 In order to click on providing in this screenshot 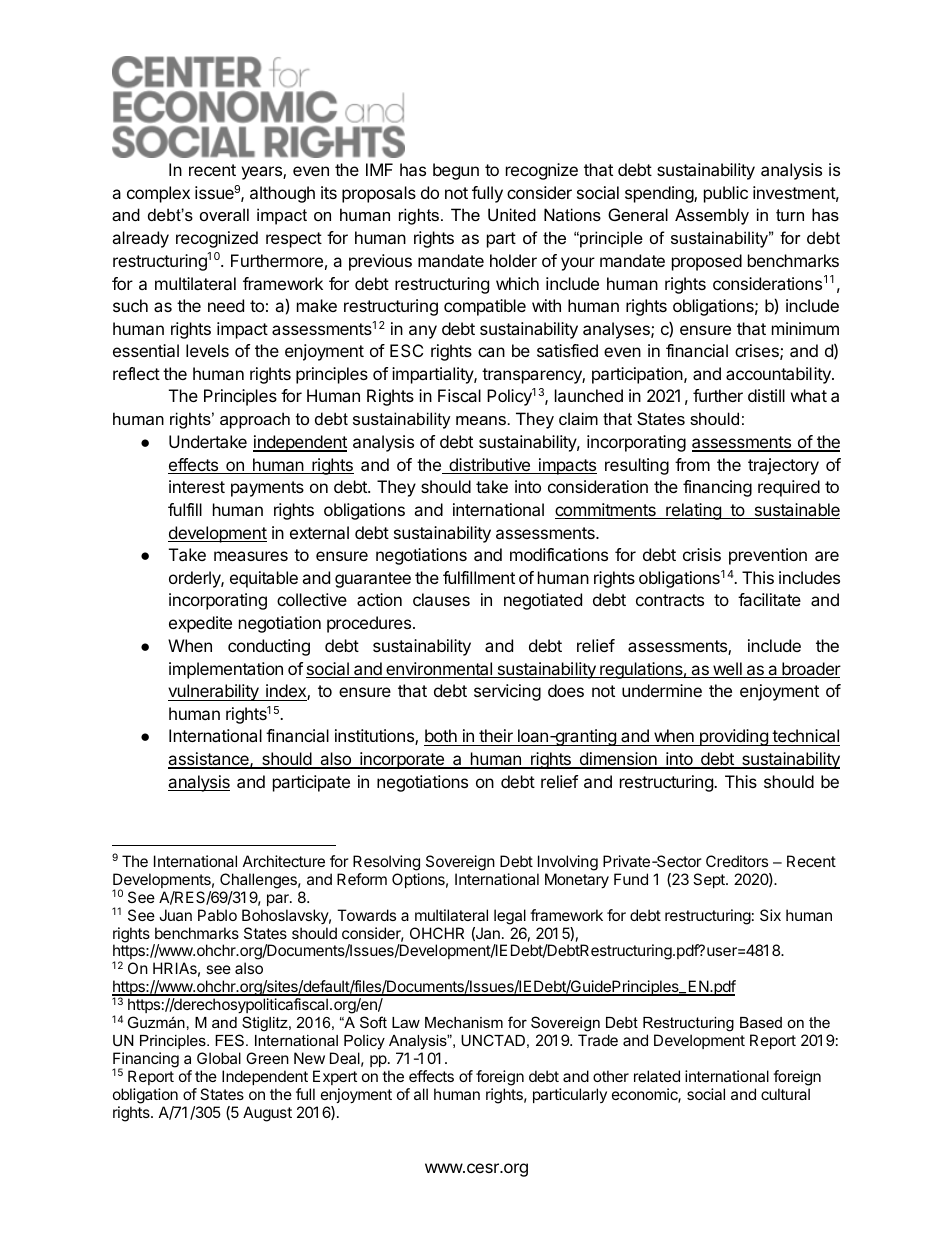, I will do `click(733, 737)`.
